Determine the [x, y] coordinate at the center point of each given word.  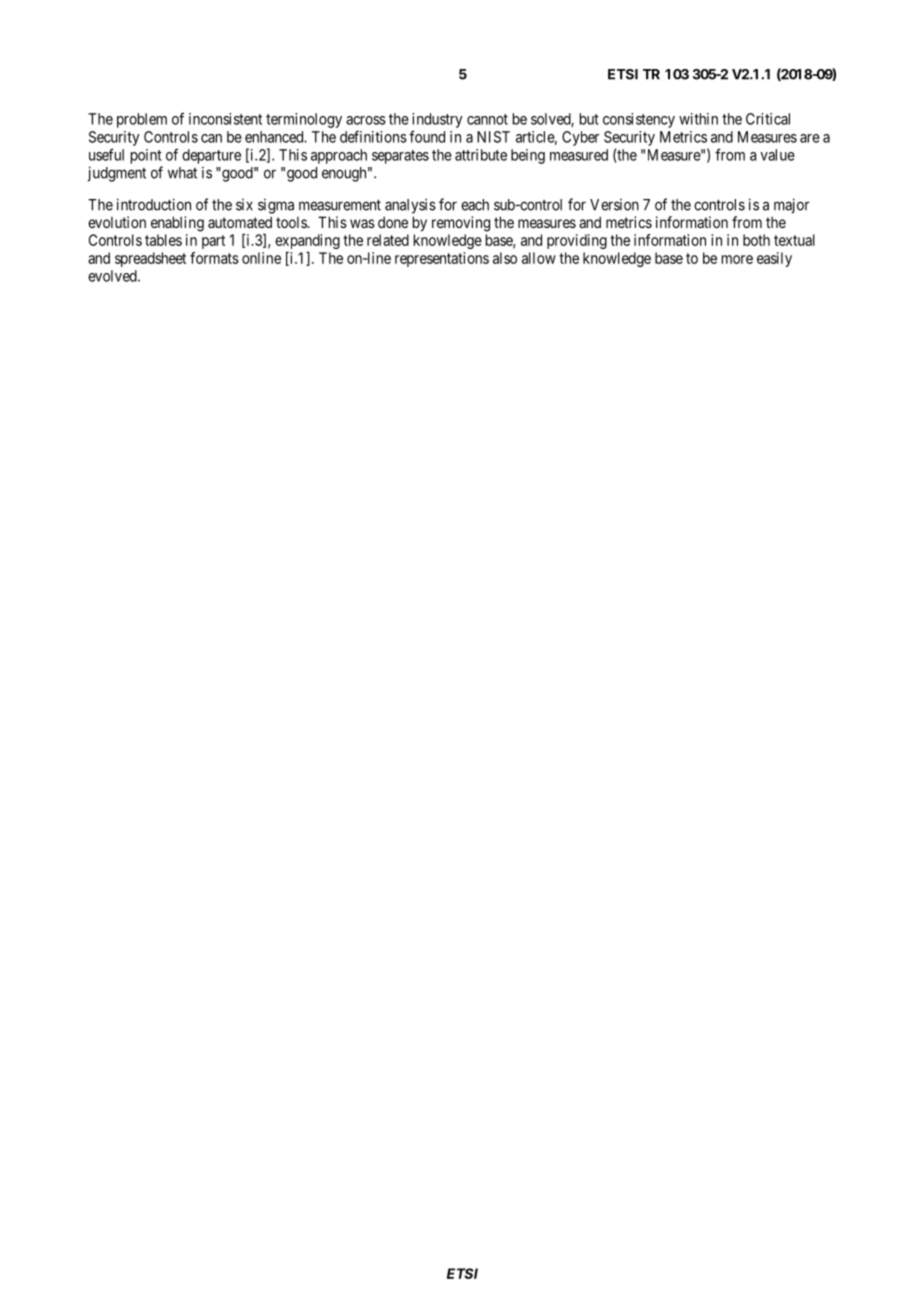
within [698, 119]
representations [442, 259]
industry [437, 120]
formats [214, 258]
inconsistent [225, 119]
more [737, 259]
